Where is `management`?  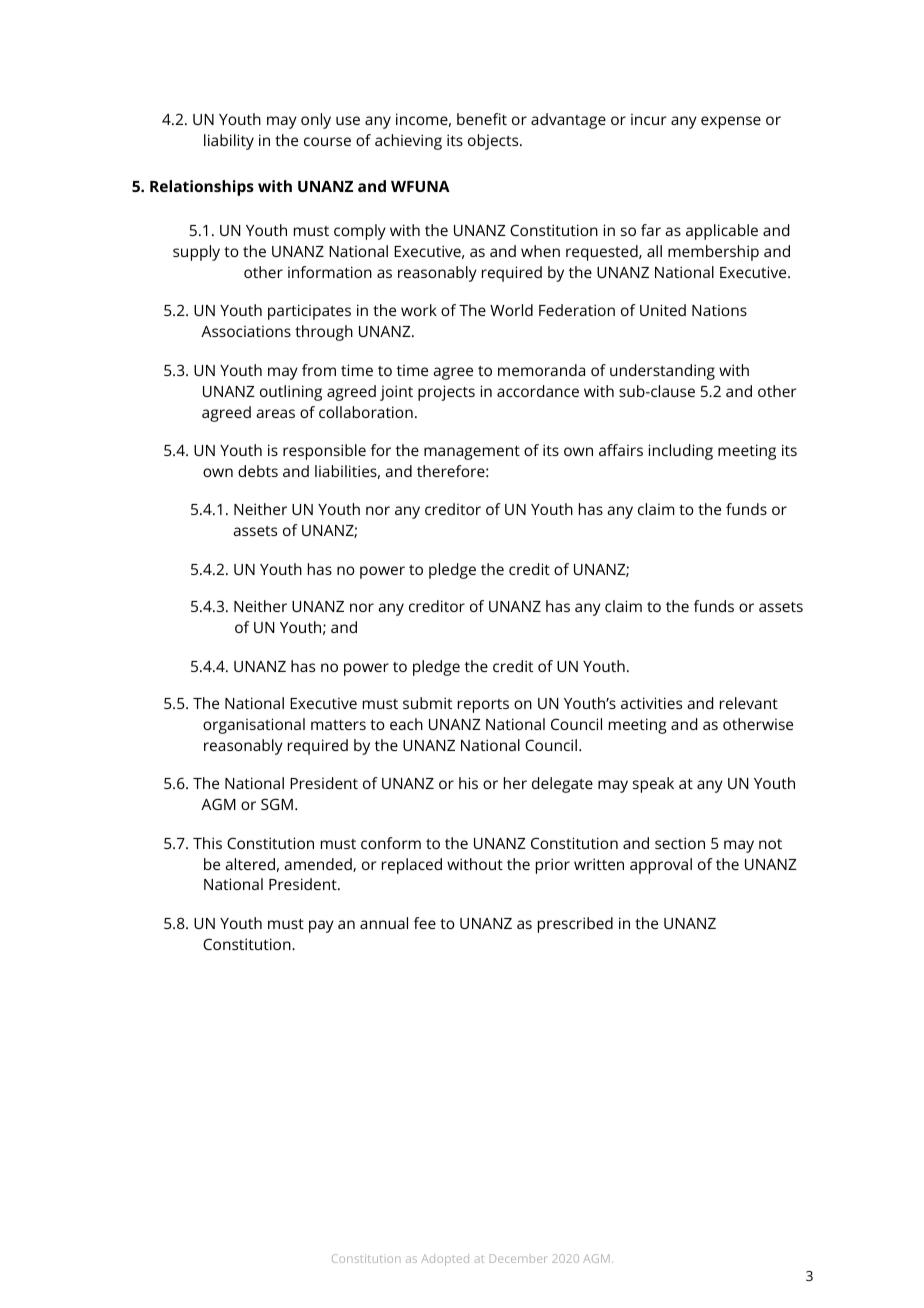 management is located at coordinates (472, 453).
